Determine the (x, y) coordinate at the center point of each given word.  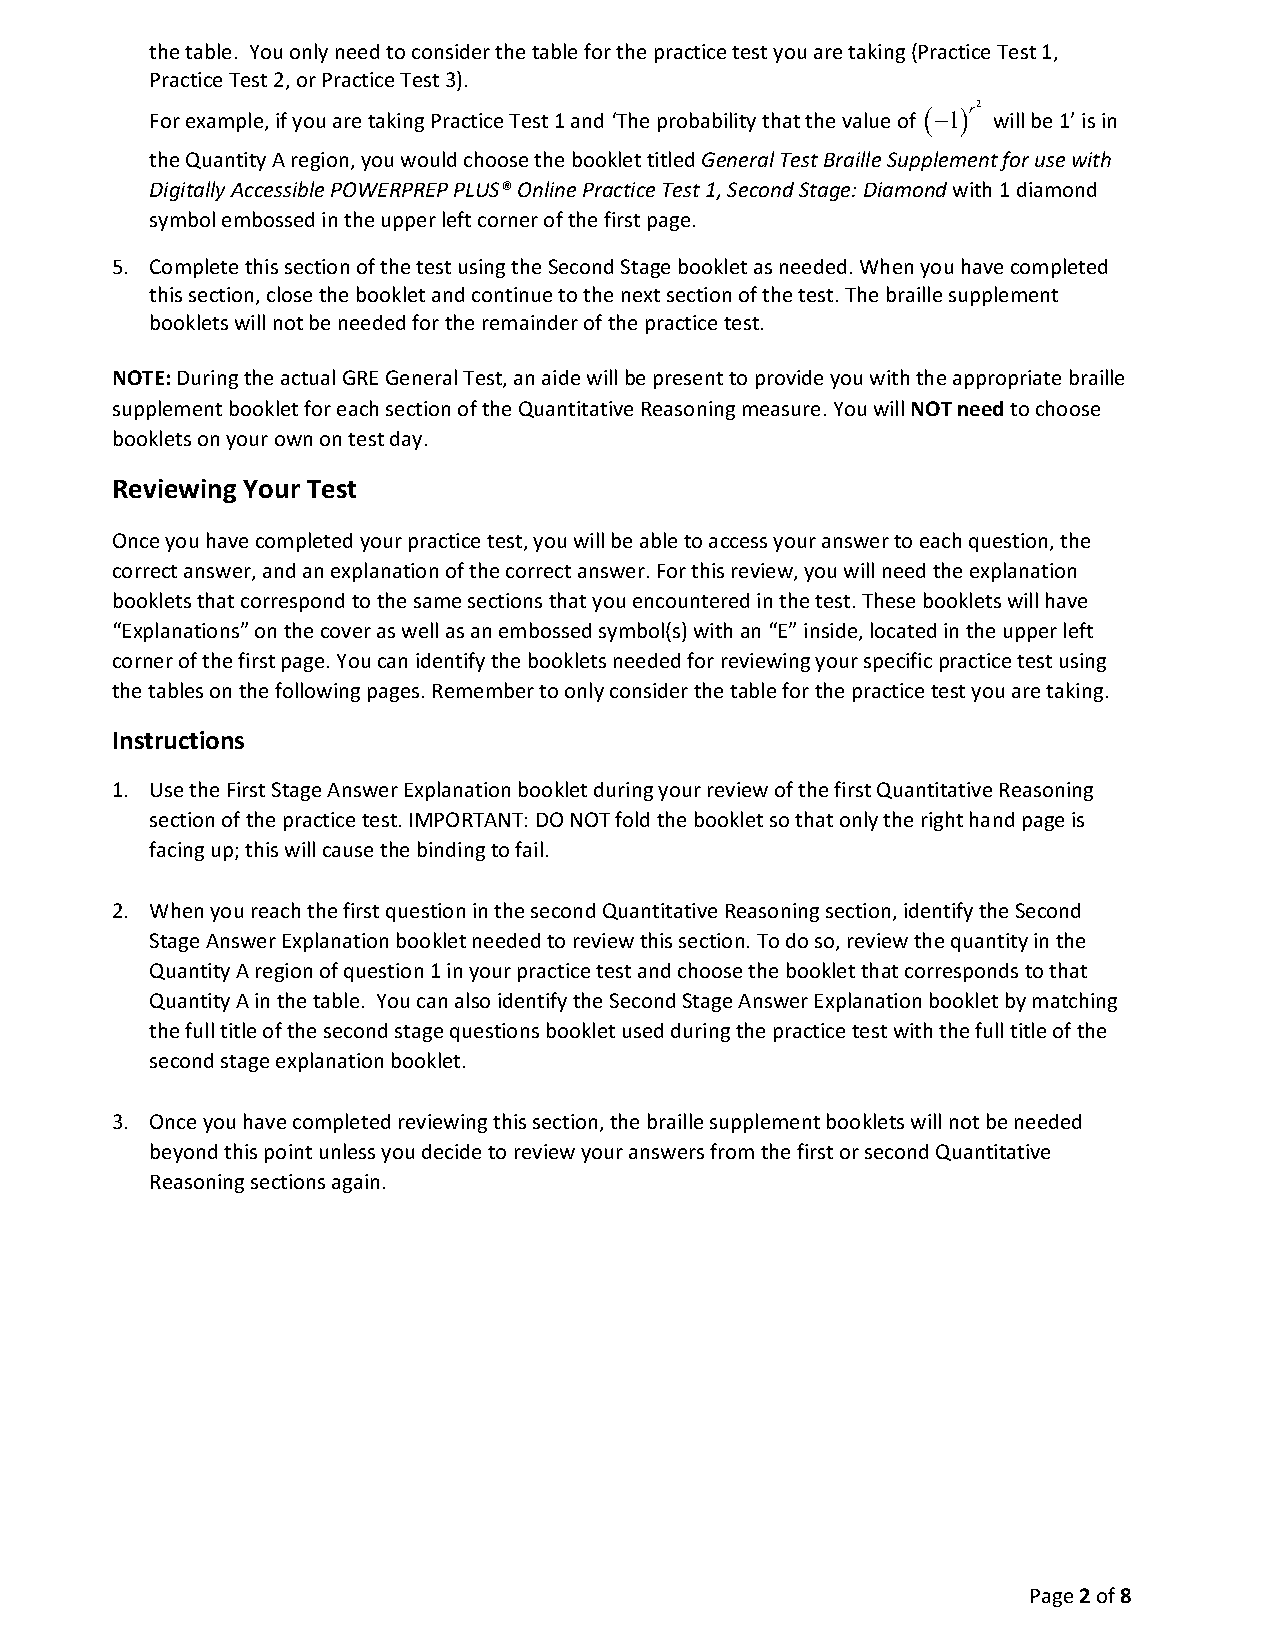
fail (529, 849)
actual (308, 377)
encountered (691, 600)
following (317, 692)
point (288, 1153)
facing (176, 851)
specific (898, 662)
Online (547, 189)
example (226, 122)
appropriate (1007, 379)
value (866, 120)
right (942, 821)
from (732, 1151)
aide (561, 377)
